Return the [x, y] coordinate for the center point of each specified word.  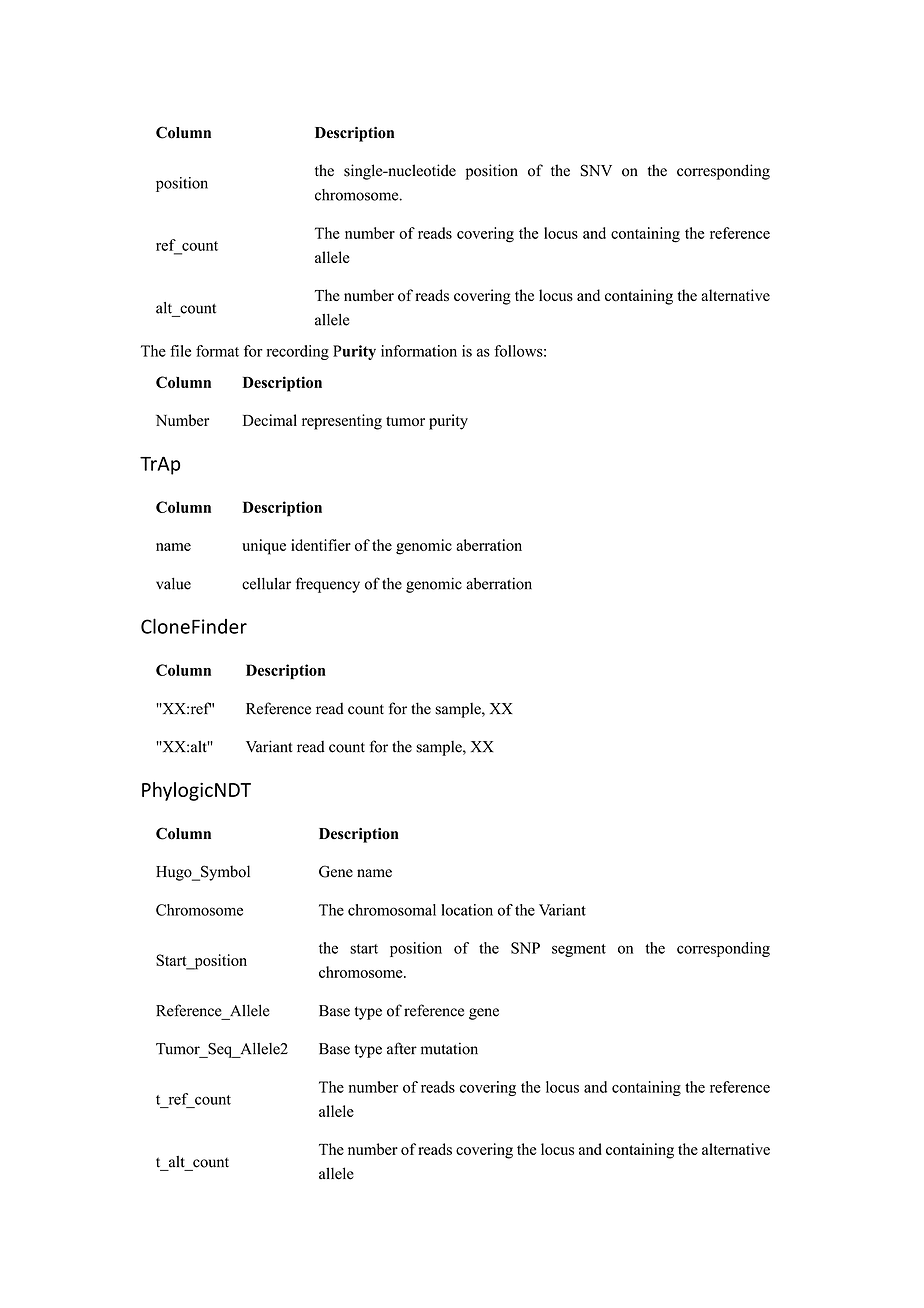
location [467, 910]
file [180, 351]
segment [579, 950]
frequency [328, 585]
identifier [321, 545]
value [173, 584]
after [402, 1048]
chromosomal [392, 910]
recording [298, 352]
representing [342, 422]
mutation [449, 1048]
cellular [266, 584]
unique [264, 547]
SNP [525, 948]
